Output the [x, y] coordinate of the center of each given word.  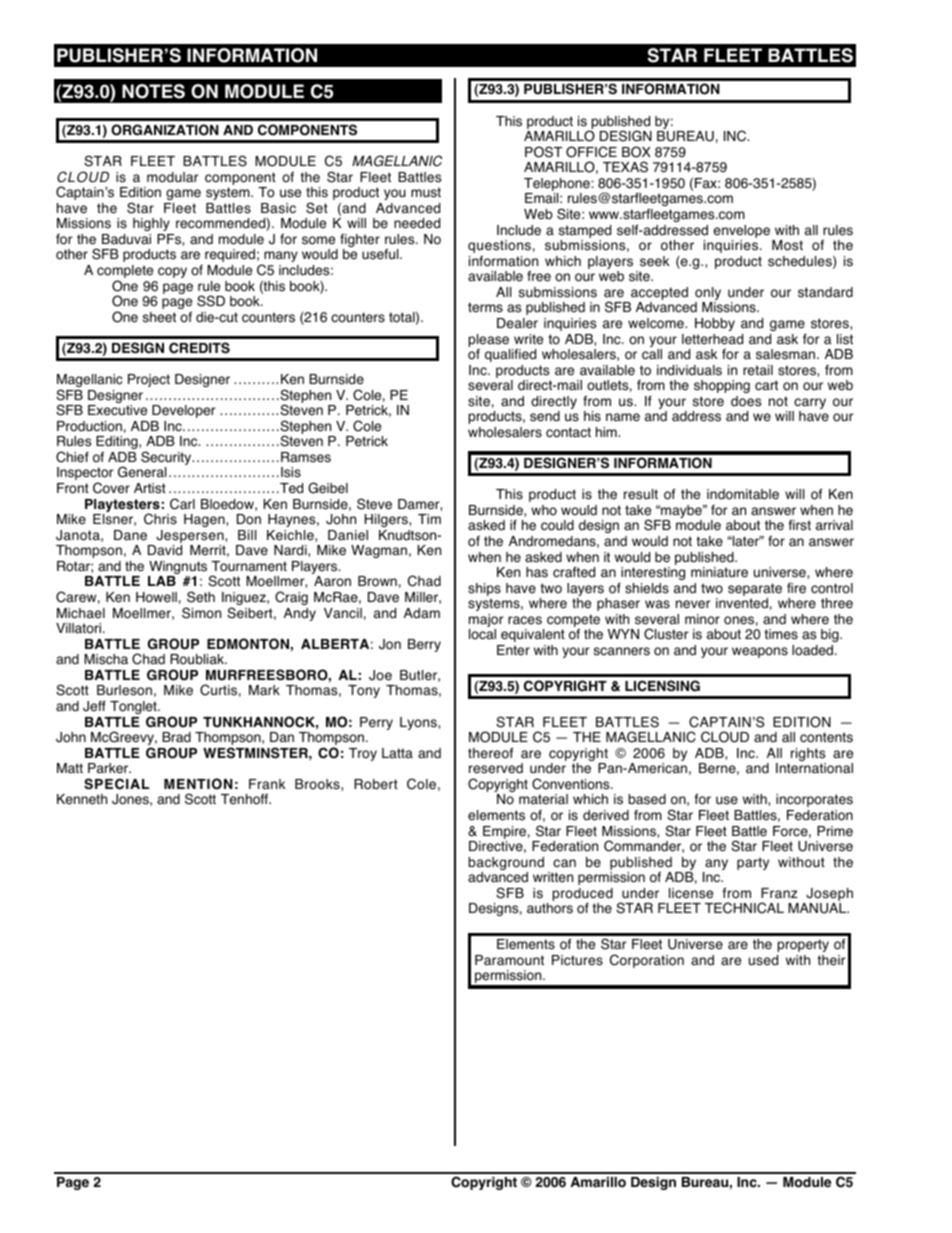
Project [149, 380]
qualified [510, 355]
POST [543, 152]
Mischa [106, 659]
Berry [424, 645]
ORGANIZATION [165, 130]
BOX [636, 152]
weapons [760, 652]
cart [766, 385]
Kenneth [82, 799]
